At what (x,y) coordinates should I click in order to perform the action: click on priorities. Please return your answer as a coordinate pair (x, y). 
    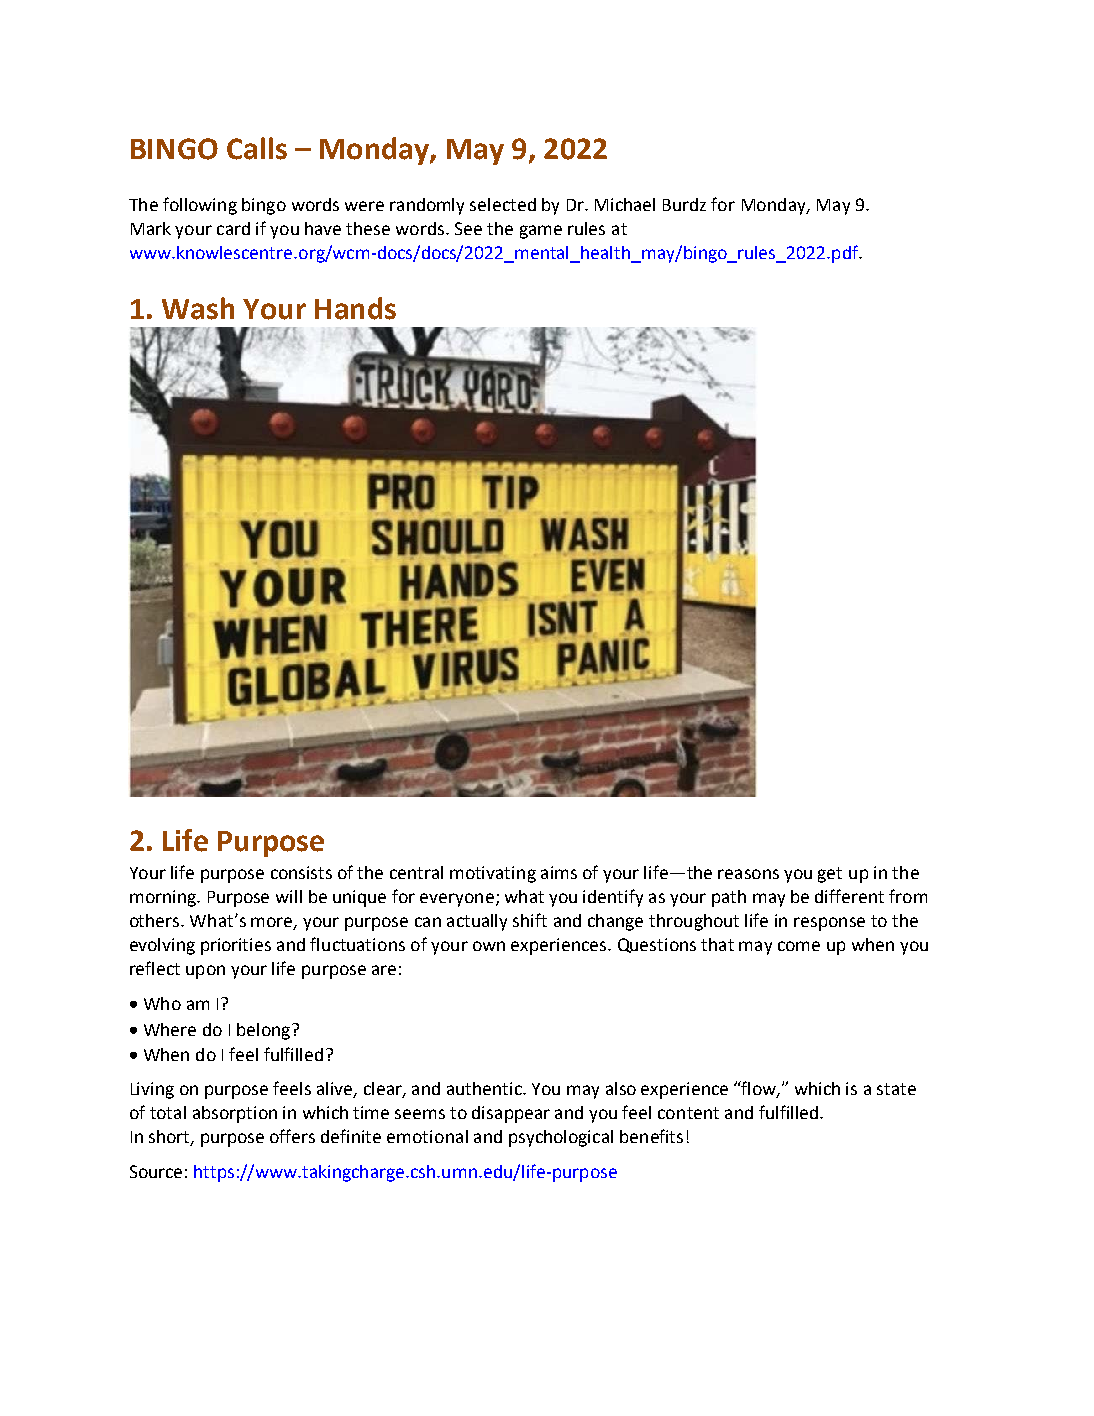
    Looking at the image, I should click on (236, 946).
